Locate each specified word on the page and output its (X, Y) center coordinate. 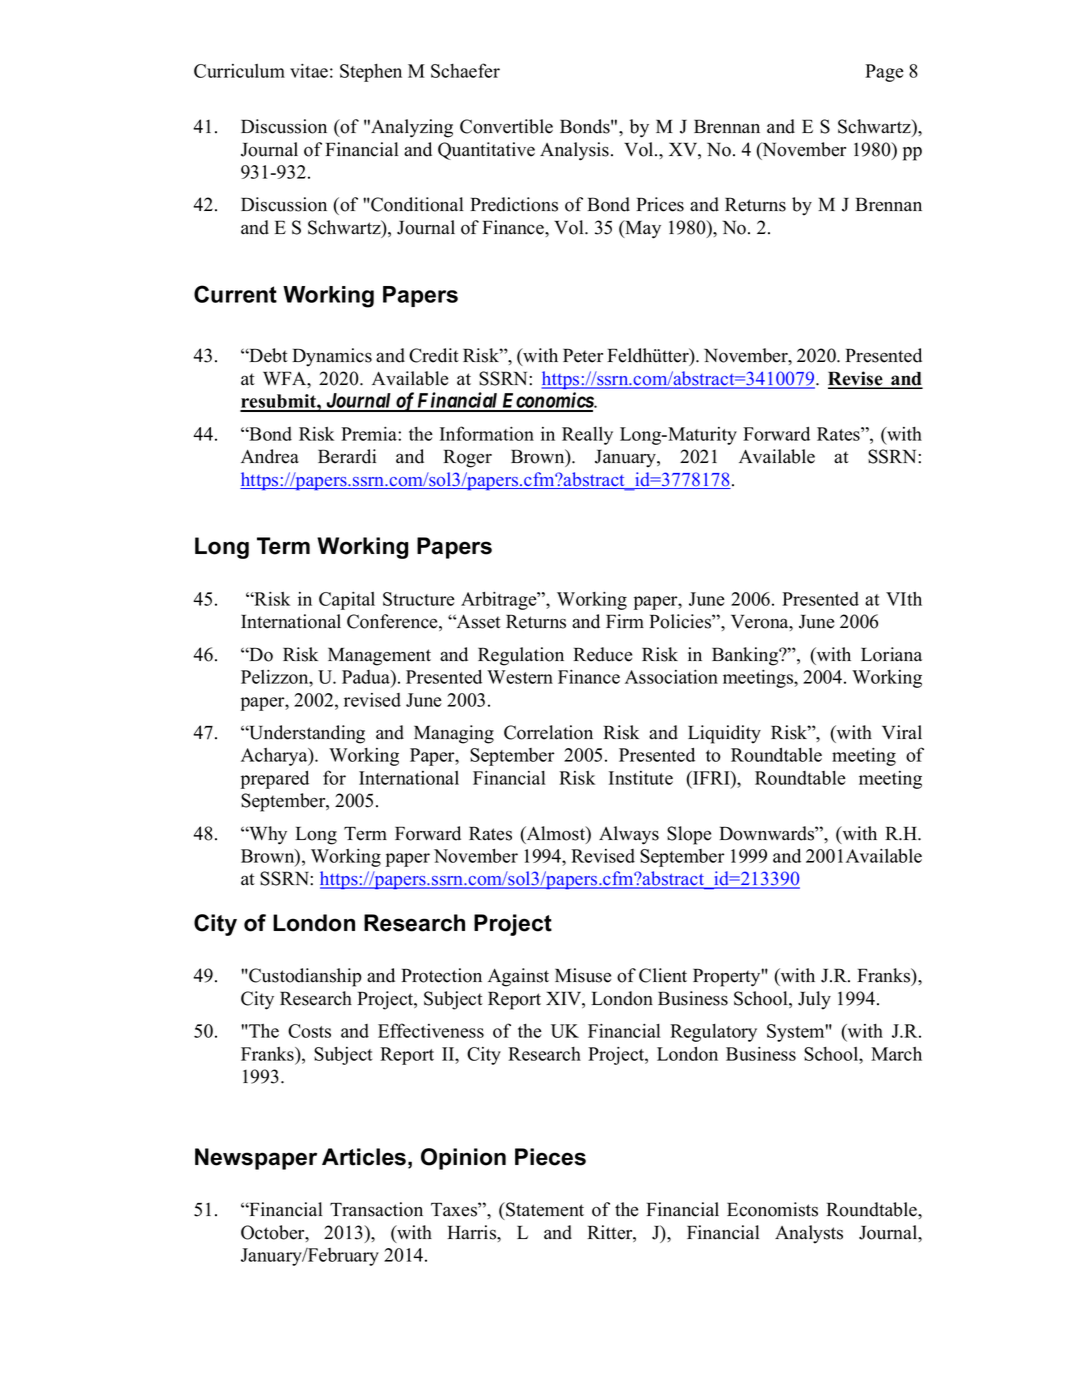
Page (884, 73)
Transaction (376, 1209)
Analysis (574, 151)
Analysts (809, 1234)
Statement (544, 1209)
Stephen (371, 73)
